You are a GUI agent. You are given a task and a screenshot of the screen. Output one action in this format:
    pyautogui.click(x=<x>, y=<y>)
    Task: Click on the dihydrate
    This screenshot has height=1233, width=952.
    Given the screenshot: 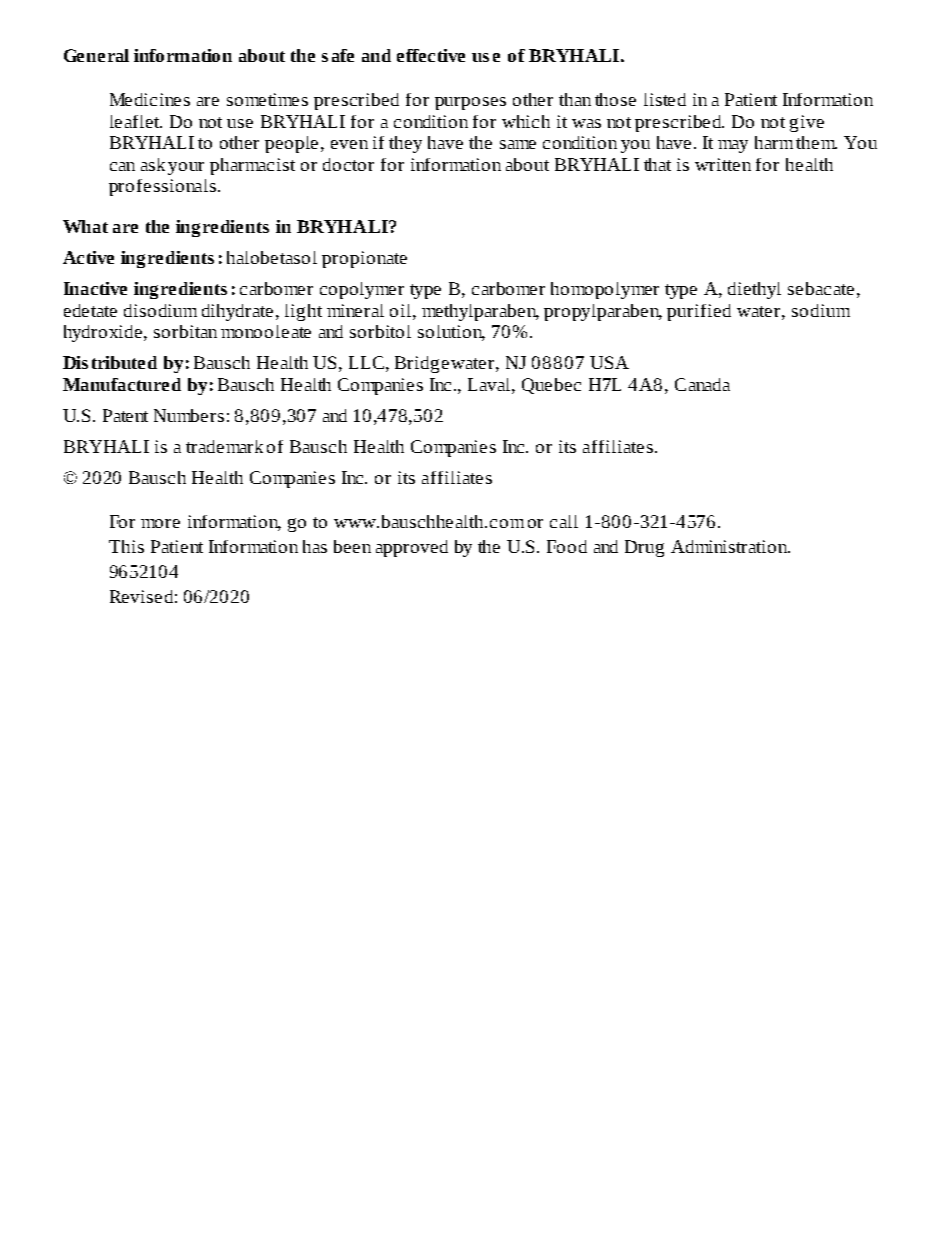 What is the action you would take?
    pyautogui.click(x=237, y=312)
